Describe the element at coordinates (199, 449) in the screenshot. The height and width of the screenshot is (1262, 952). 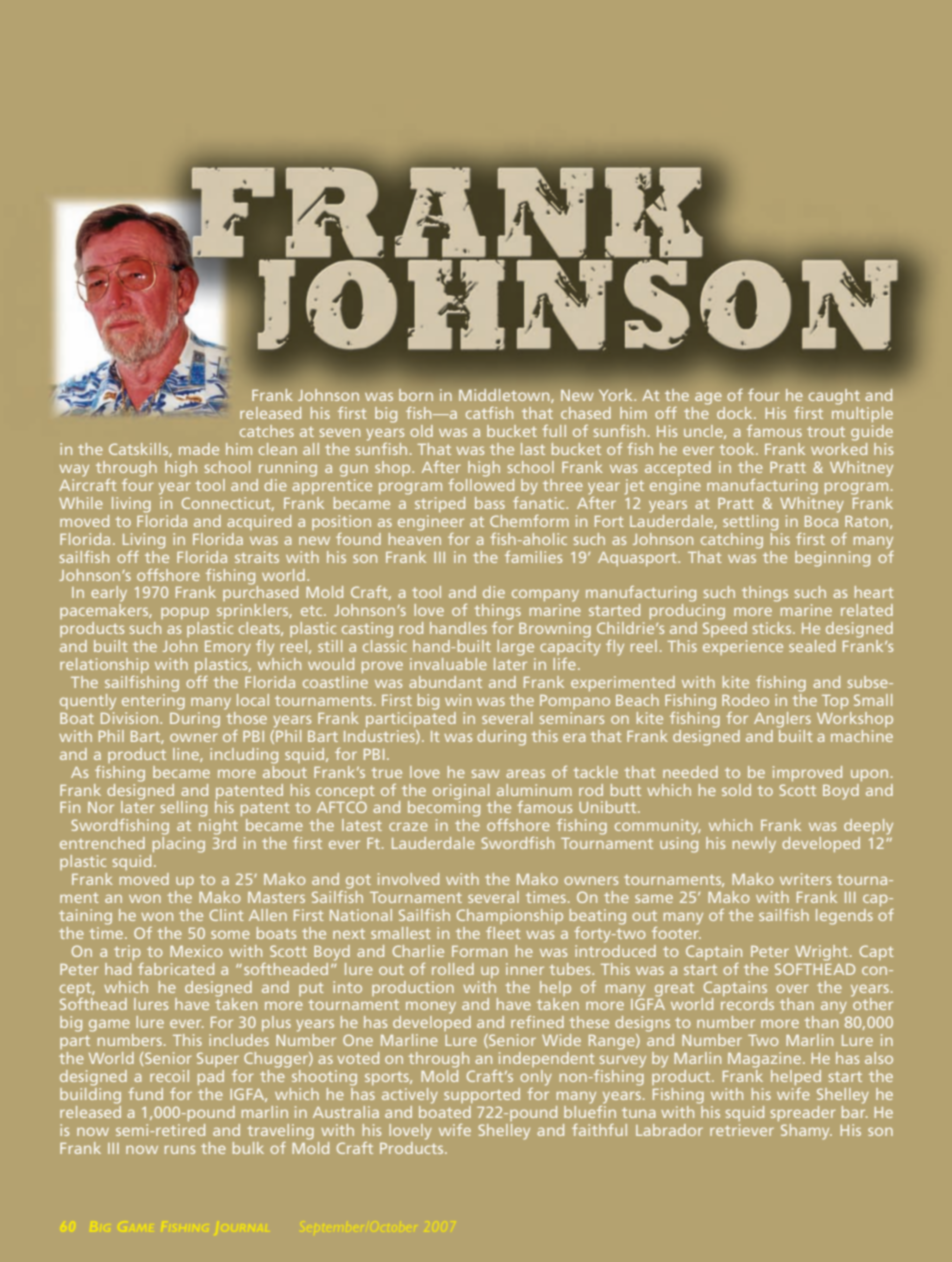
I see `made` at that location.
